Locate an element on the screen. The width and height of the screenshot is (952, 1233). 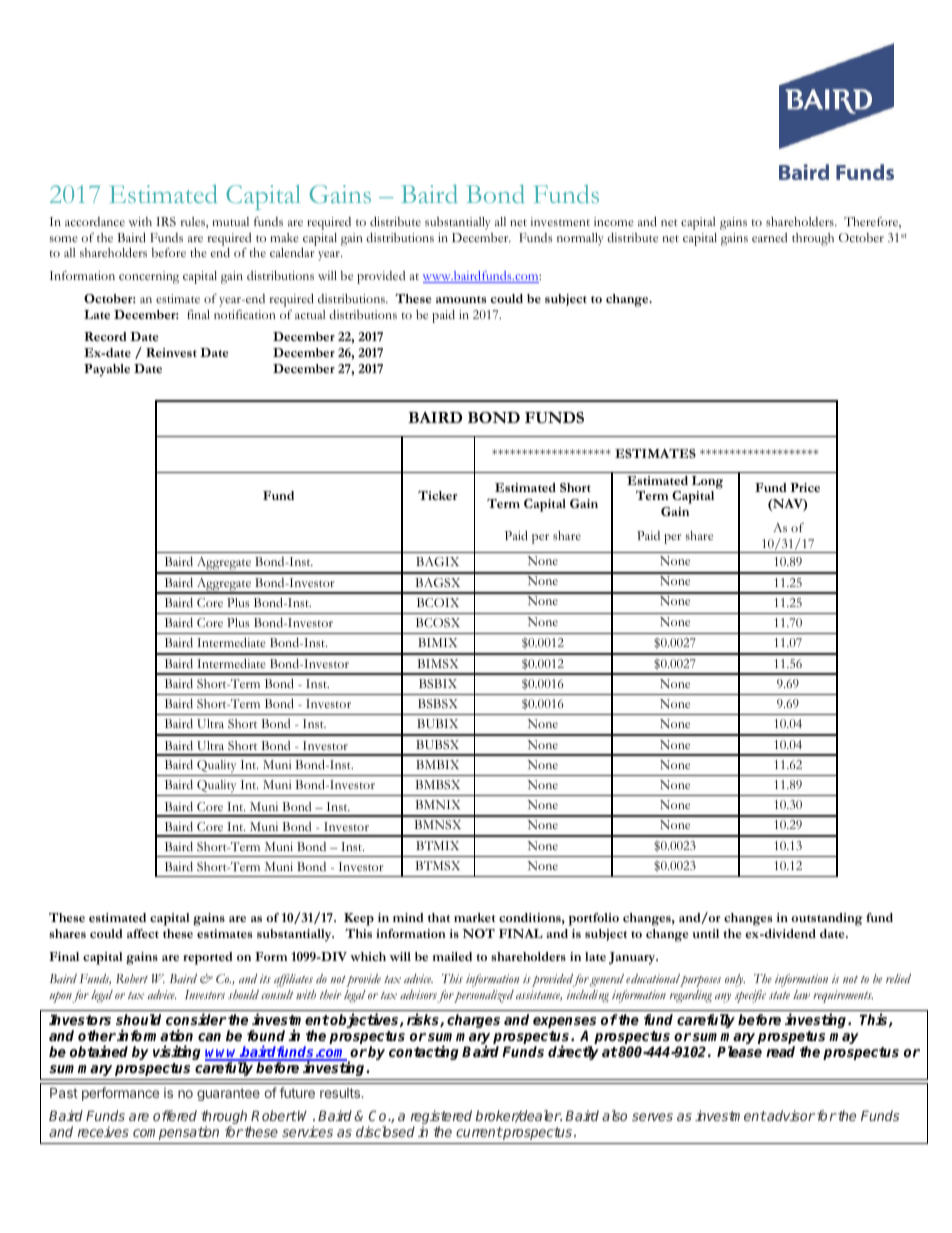
registered is located at coordinates (441, 1118).
